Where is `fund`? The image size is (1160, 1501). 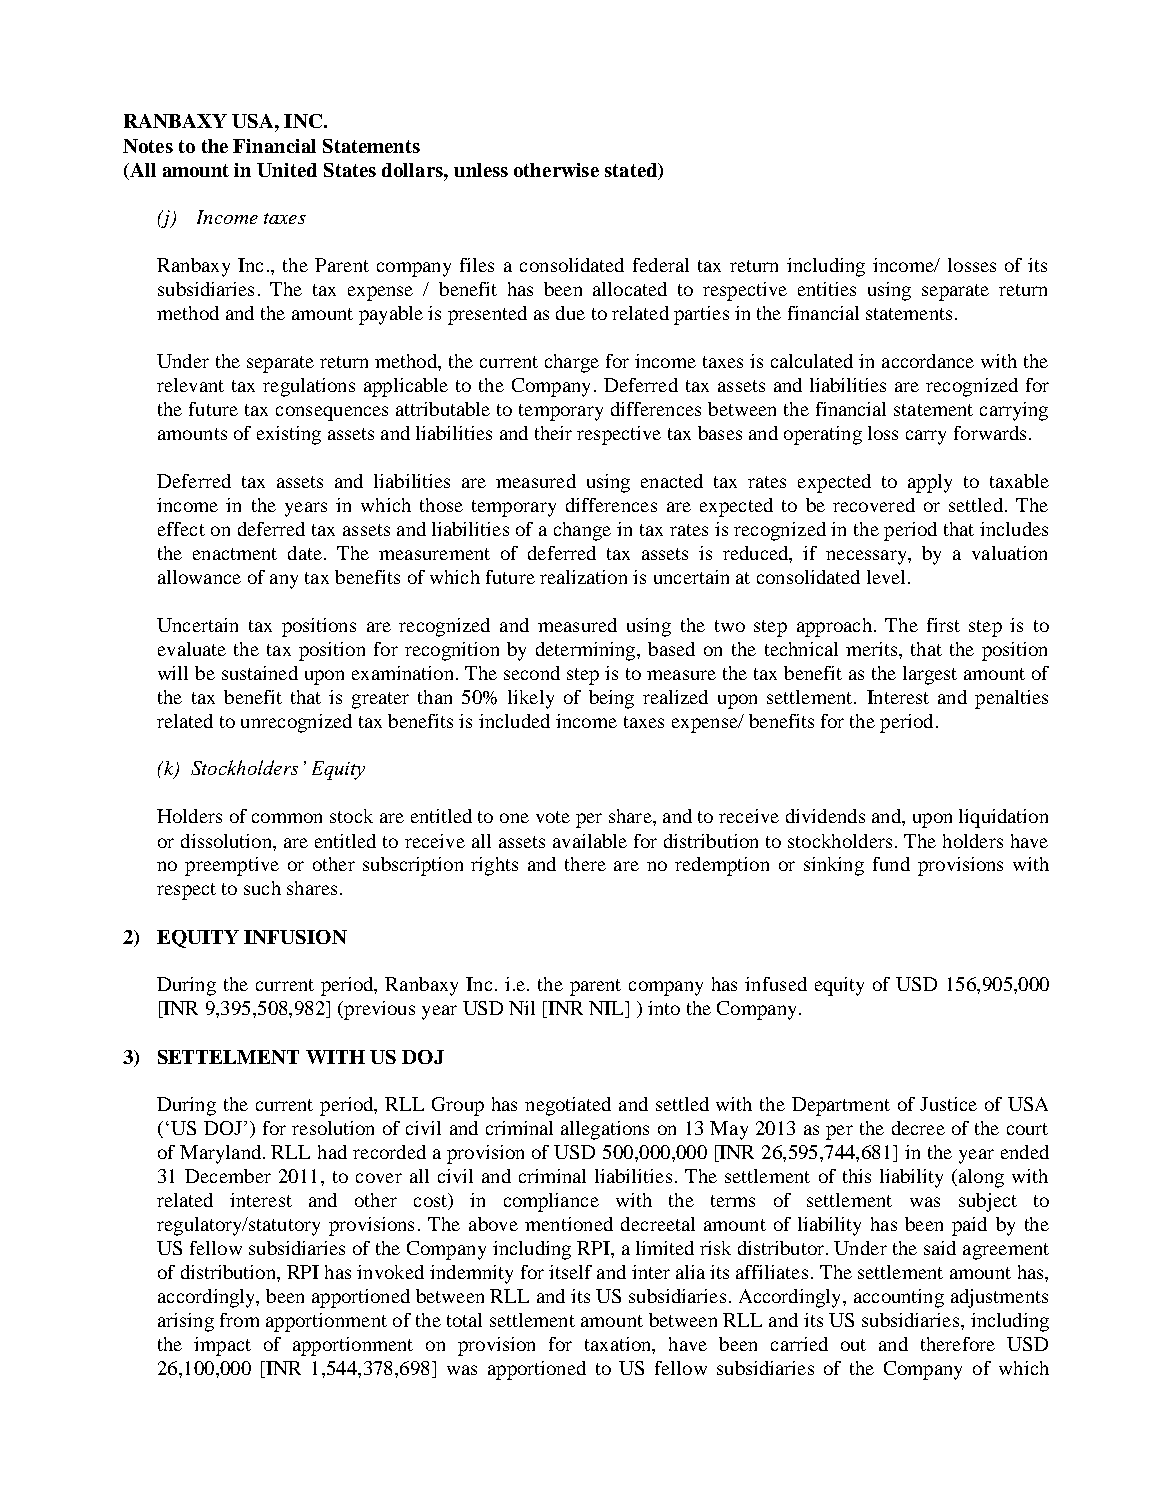 fund is located at coordinates (891, 864).
